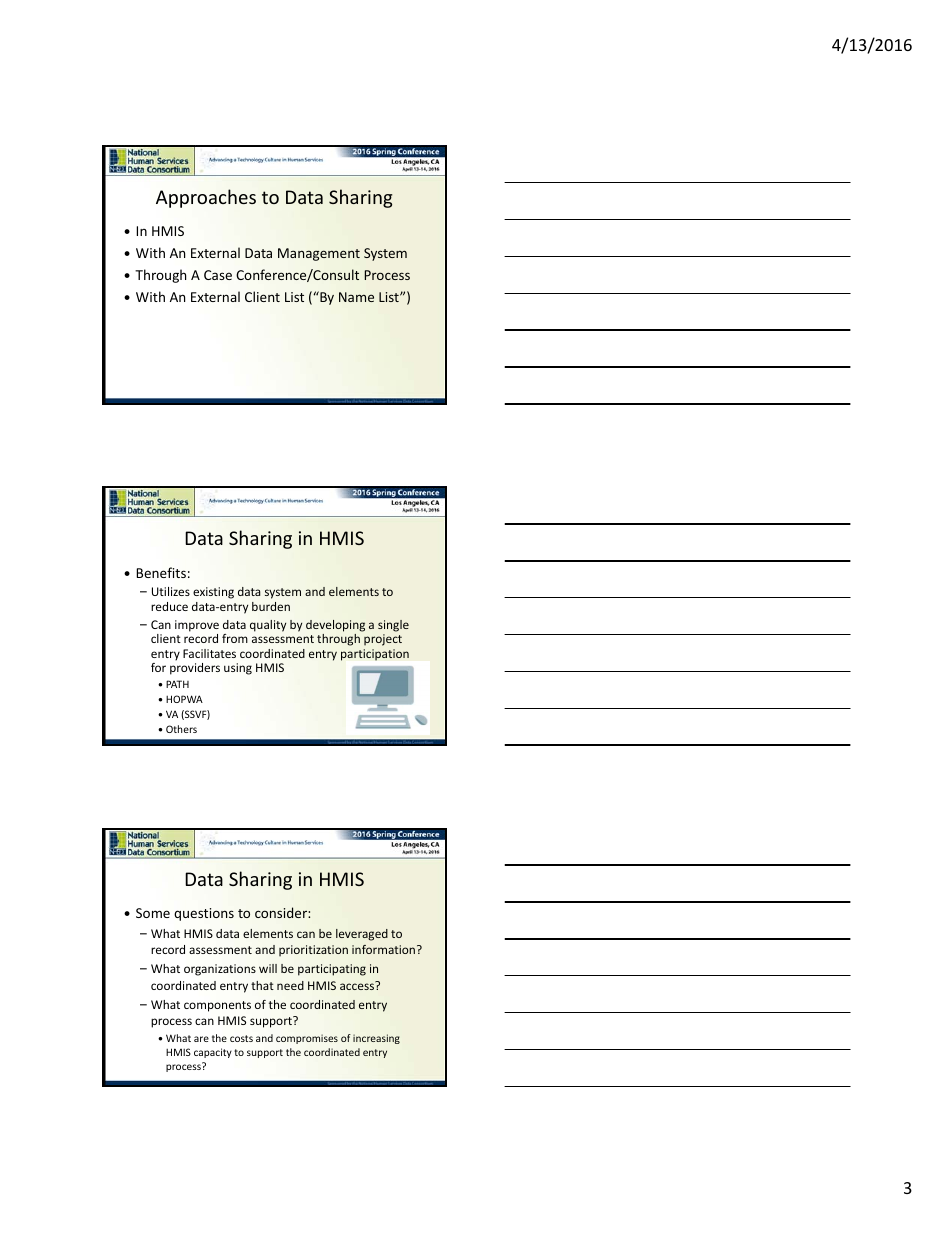 The image size is (952, 1233). Describe the element at coordinates (197, 626) in the screenshot. I see `improve` at that location.
